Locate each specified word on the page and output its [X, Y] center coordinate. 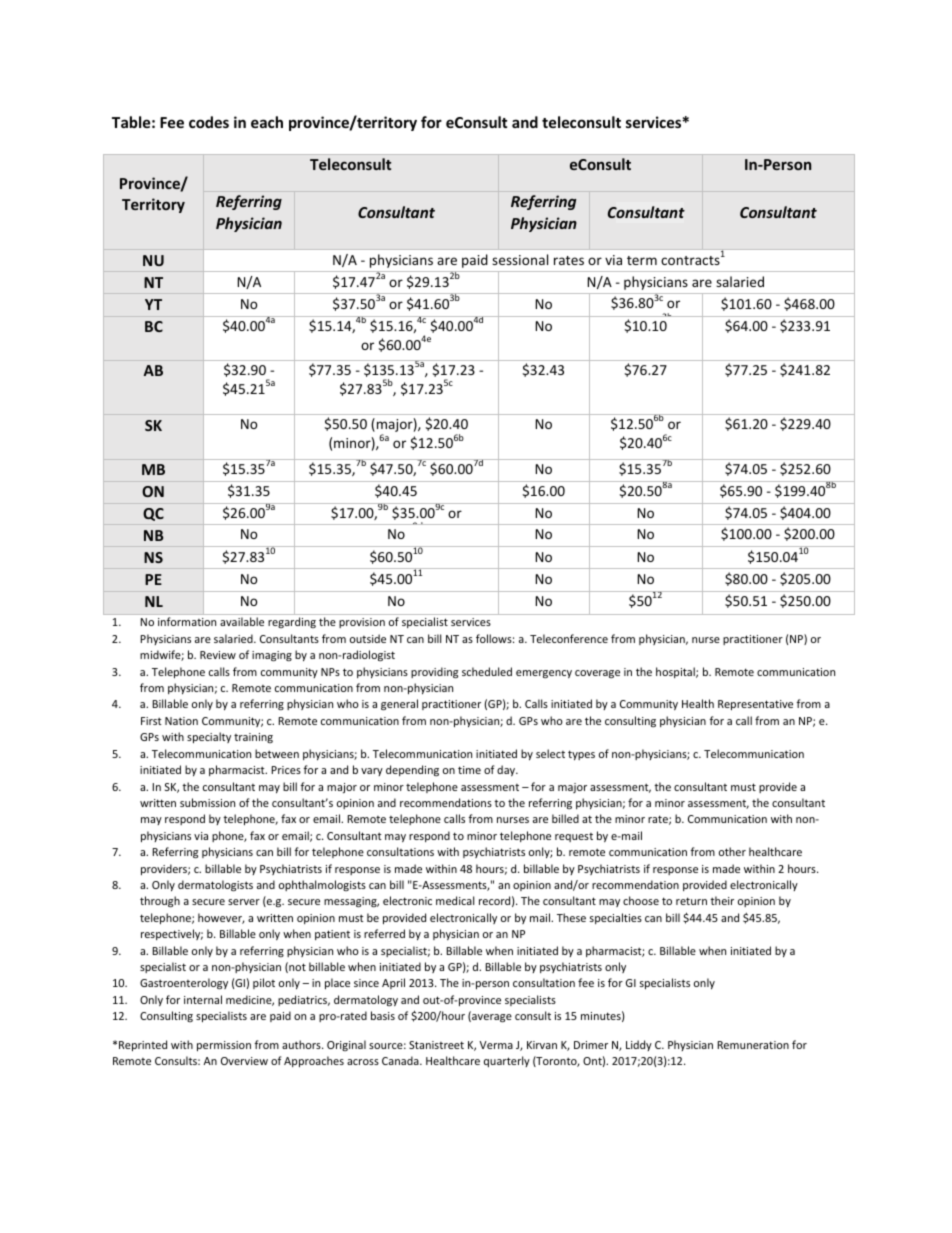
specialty [209, 737]
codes [209, 122]
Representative [755, 705]
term [642, 260]
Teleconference [569, 638]
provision [362, 623]
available [242, 621]
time [469, 770]
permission [224, 1046]
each [267, 122]
